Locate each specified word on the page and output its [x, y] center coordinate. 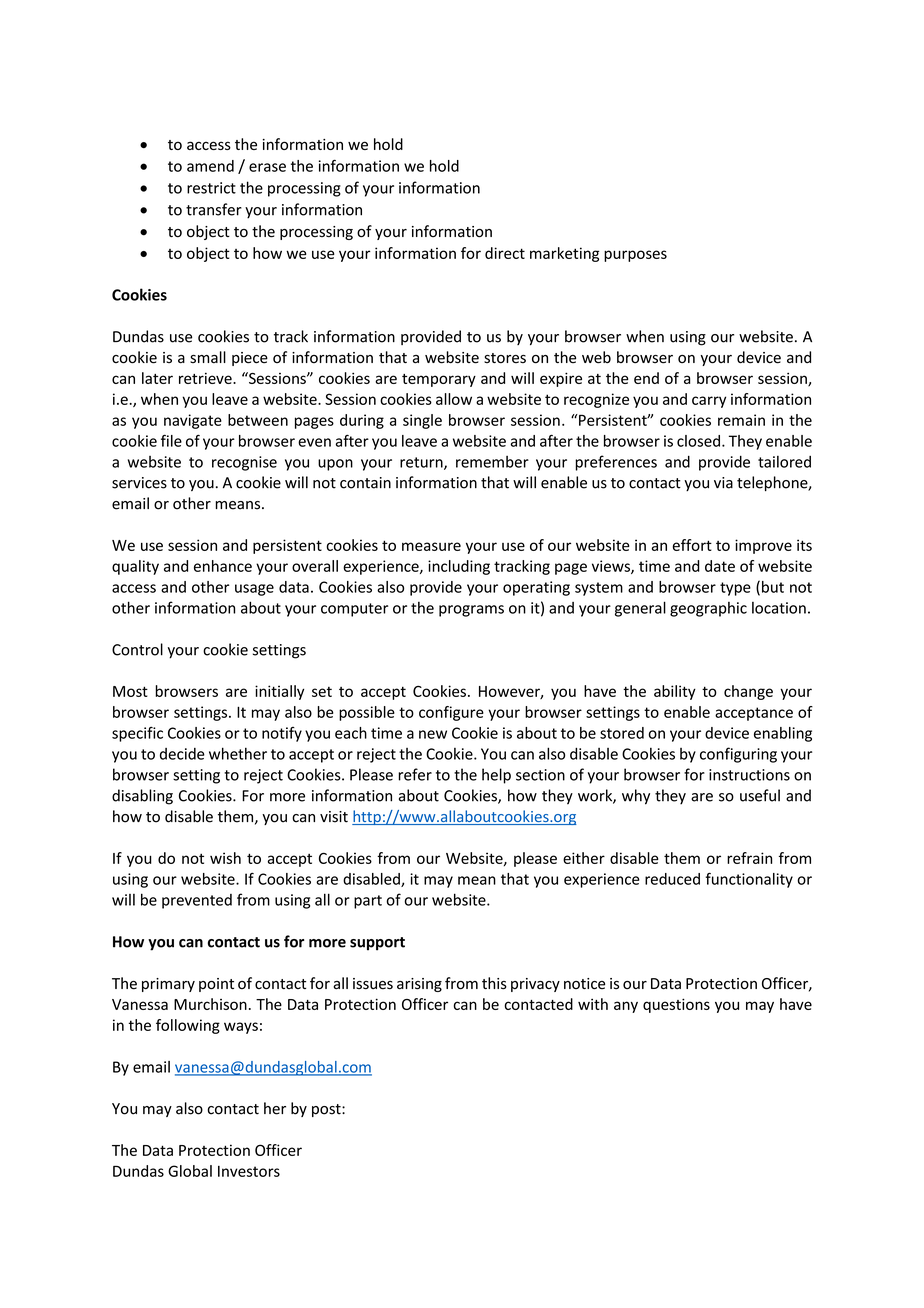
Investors [249, 1171]
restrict [211, 188]
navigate [193, 421]
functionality [749, 880]
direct [505, 253]
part [368, 902]
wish [225, 858]
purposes [635, 256]
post [327, 1110]
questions [676, 1005]
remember [492, 462]
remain [741, 420]
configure [451, 713]
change [748, 692]
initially [279, 692]
